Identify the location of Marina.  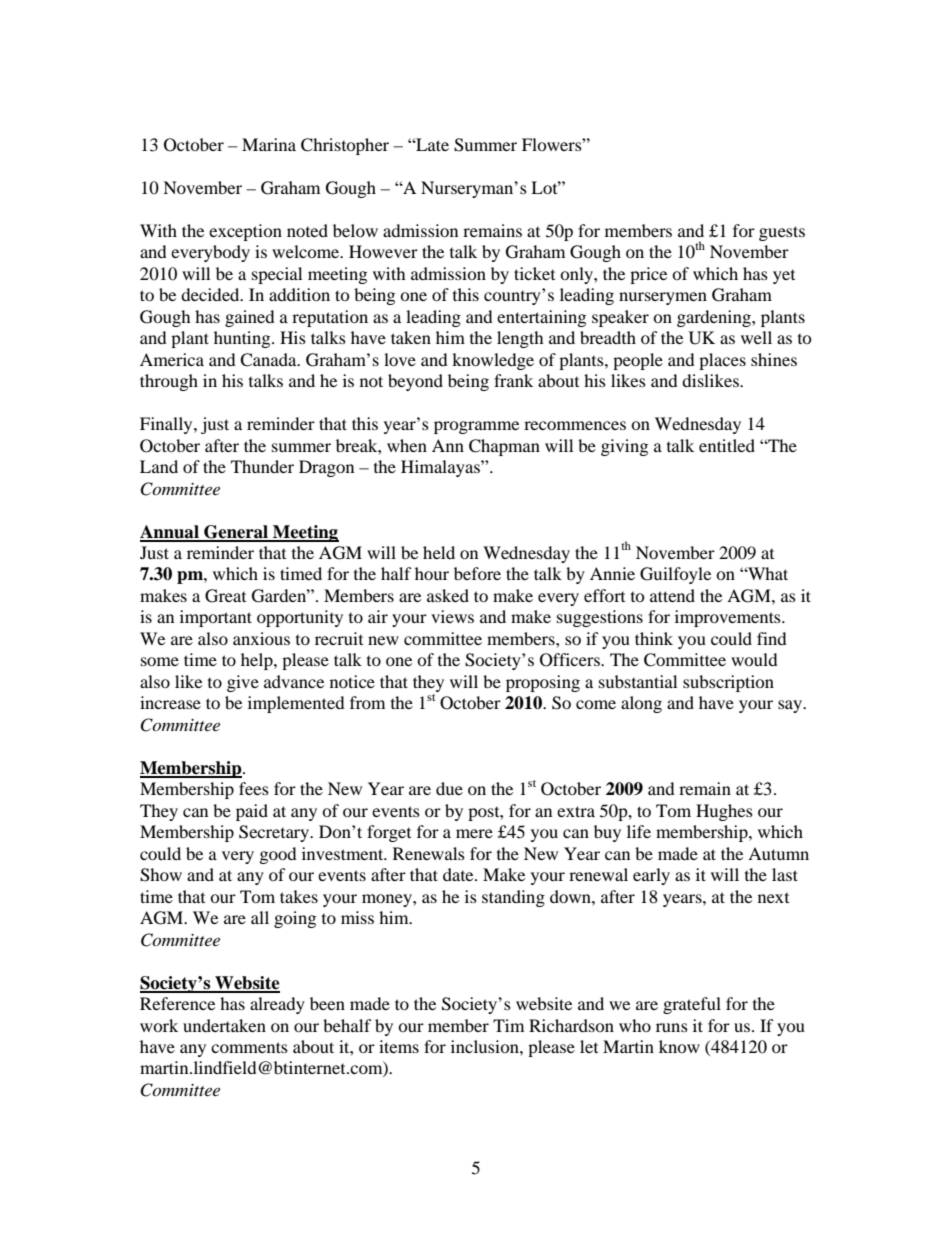
(269, 144).
